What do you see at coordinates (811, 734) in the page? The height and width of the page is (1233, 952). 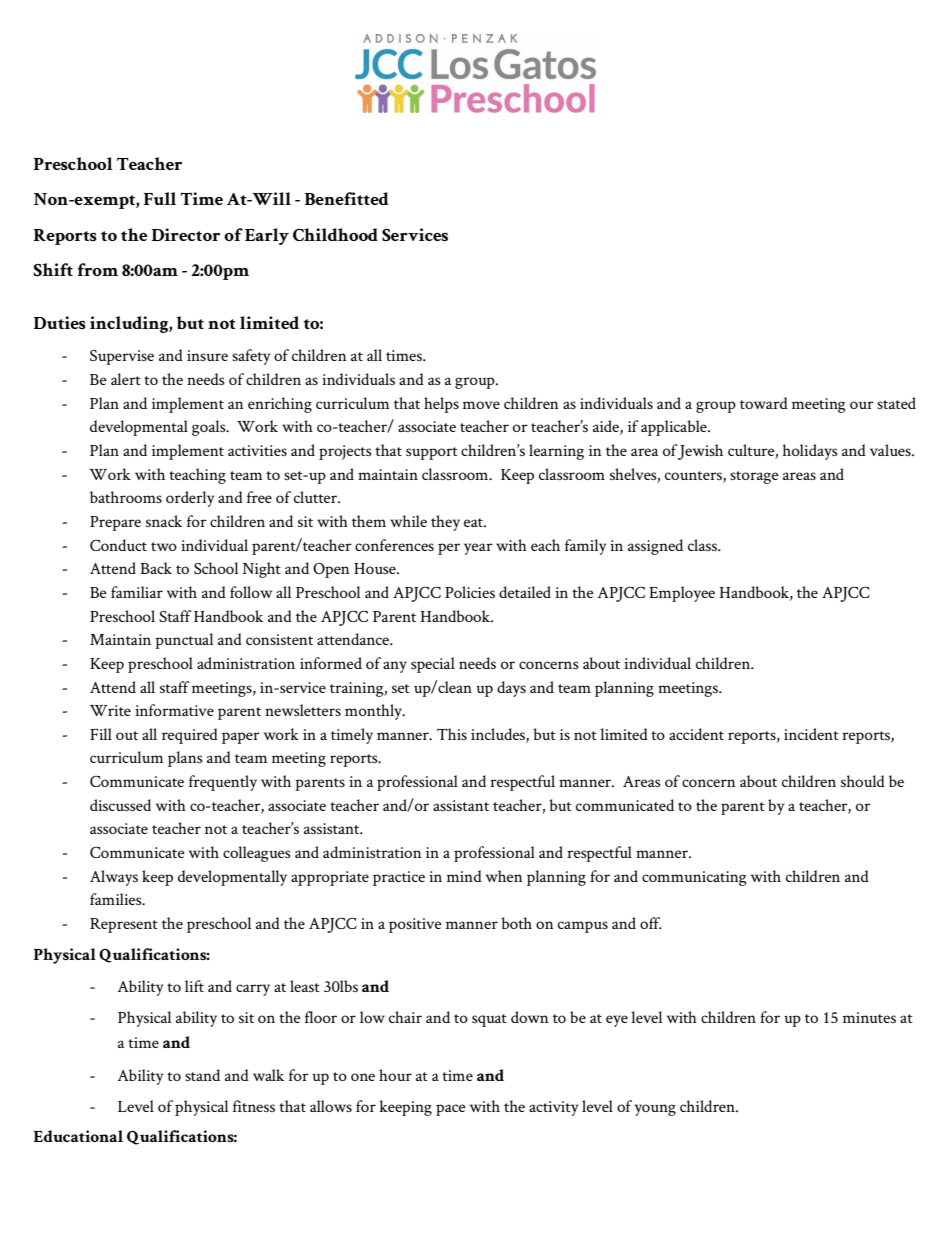 I see `incident` at bounding box center [811, 734].
